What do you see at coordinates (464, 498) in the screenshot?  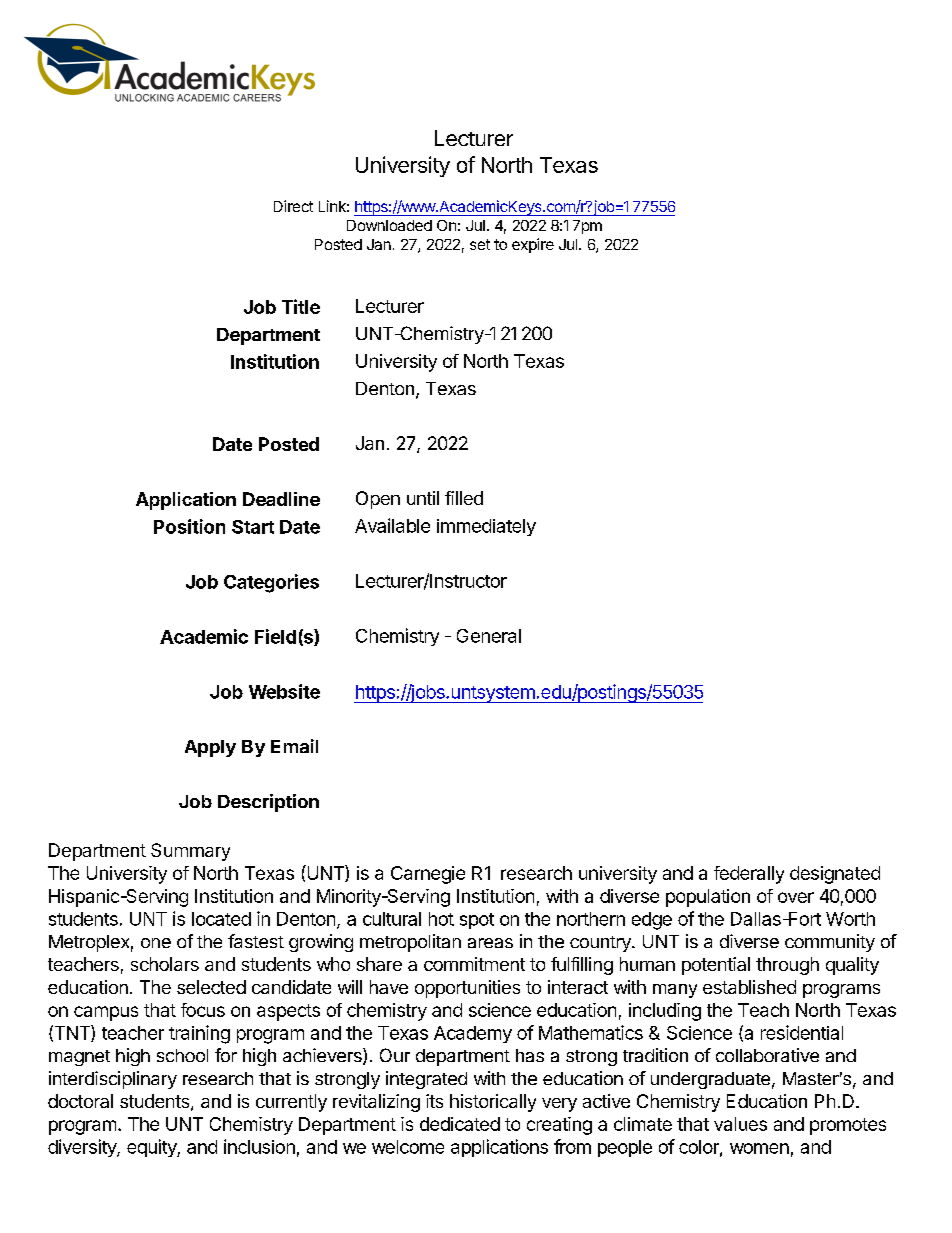 I see `filled` at bounding box center [464, 498].
